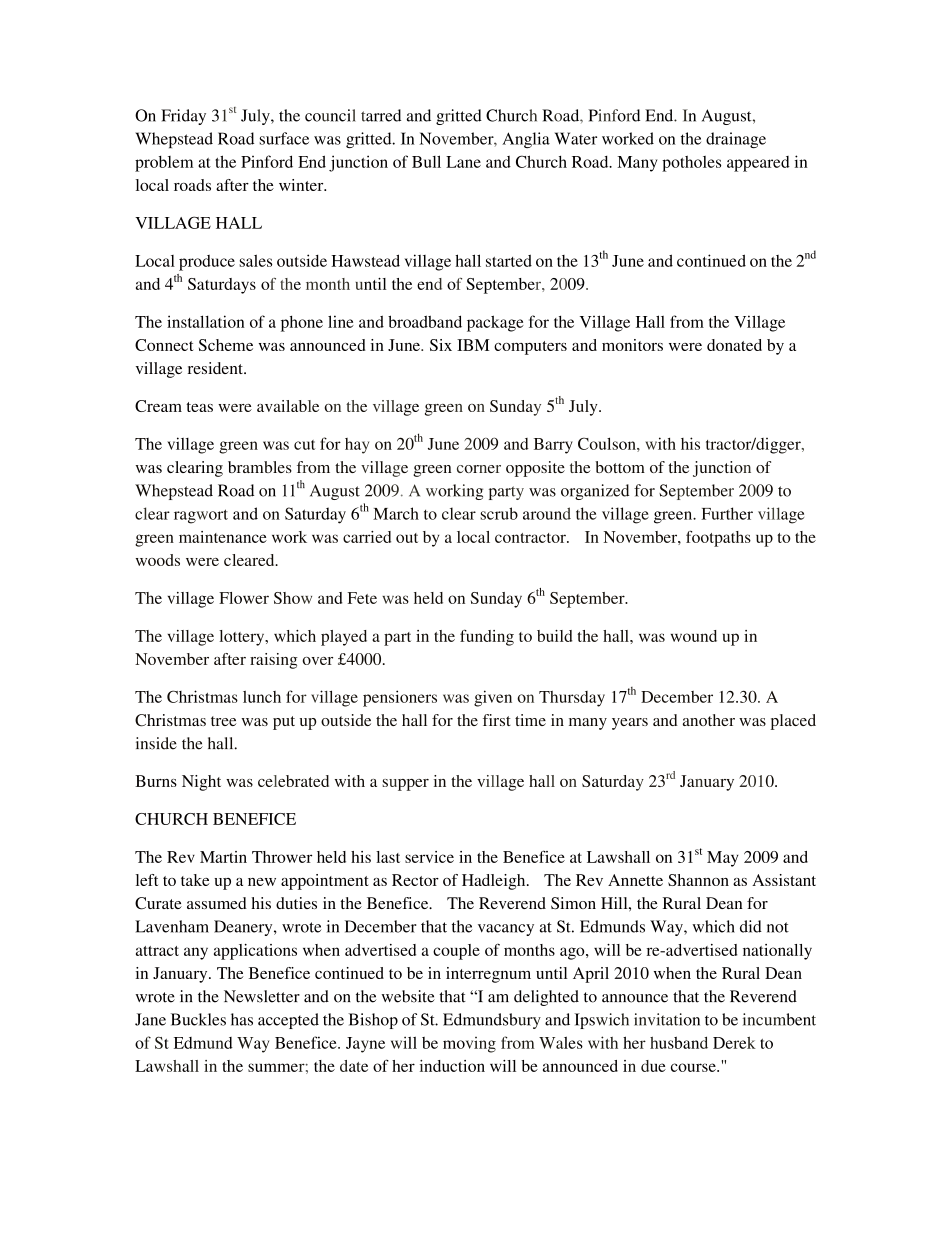 Image resolution: width=952 pixels, height=1233 pixels. What do you see at coordinates (736, 140) in the screenshot?
I see `drainage` at bounding box center [736, 140].
